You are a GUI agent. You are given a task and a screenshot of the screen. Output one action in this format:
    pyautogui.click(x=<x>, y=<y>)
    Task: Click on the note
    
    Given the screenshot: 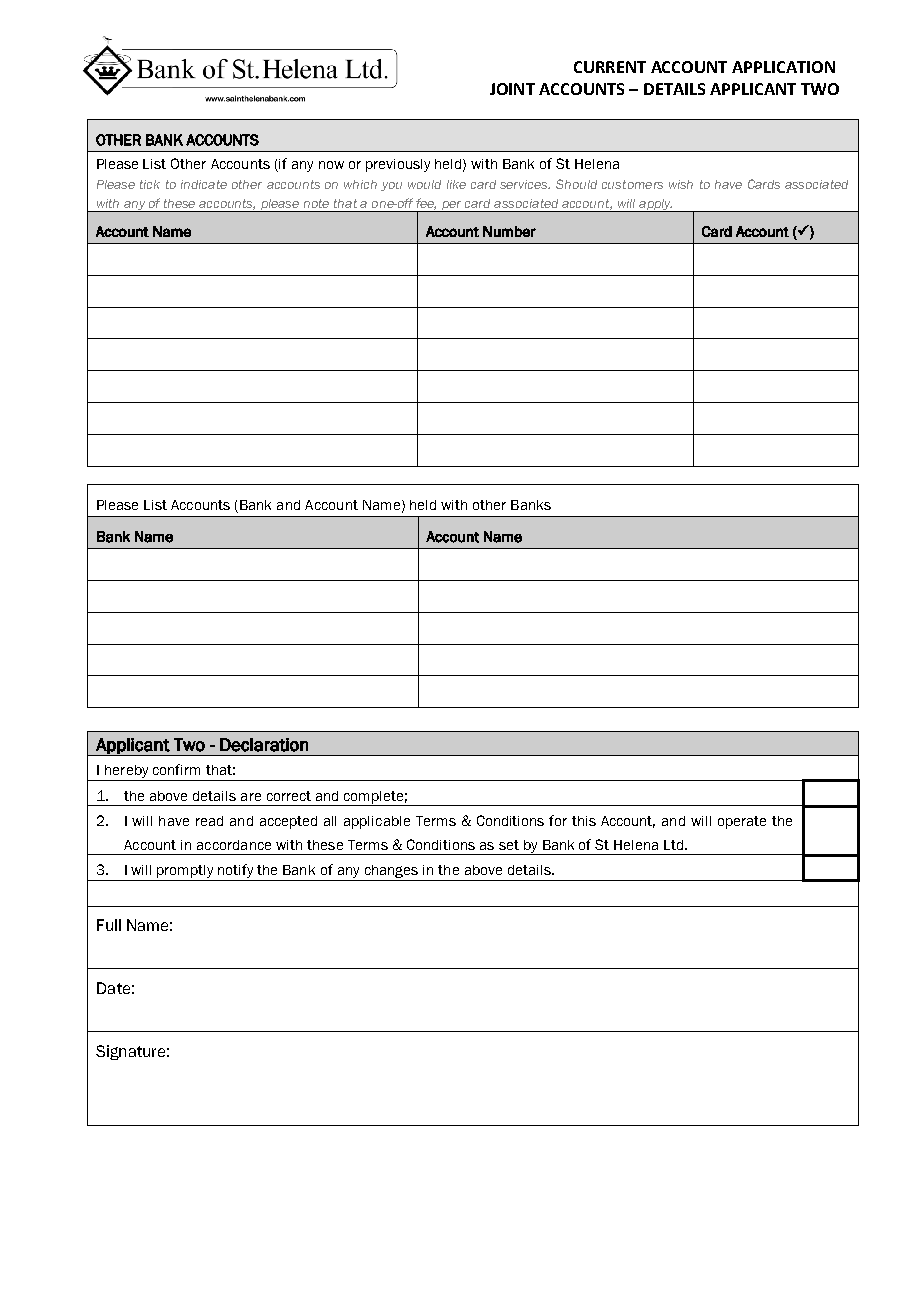 What is the action you would take?
    pyautogui.click(x=316, y=203)
